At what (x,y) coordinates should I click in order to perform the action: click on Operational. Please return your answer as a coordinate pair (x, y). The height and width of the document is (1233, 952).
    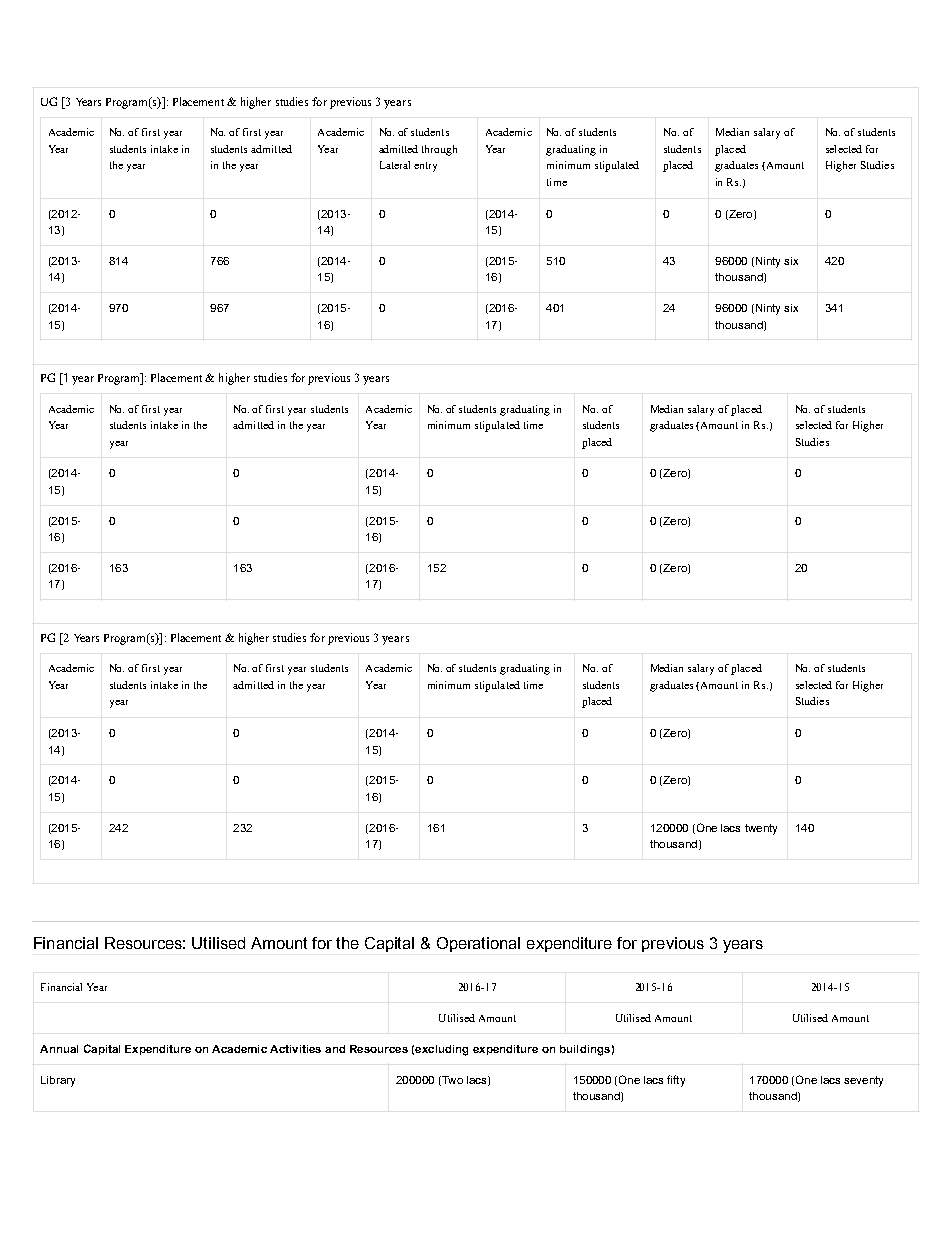
    Looking at the image, I should click on (478, 944).
